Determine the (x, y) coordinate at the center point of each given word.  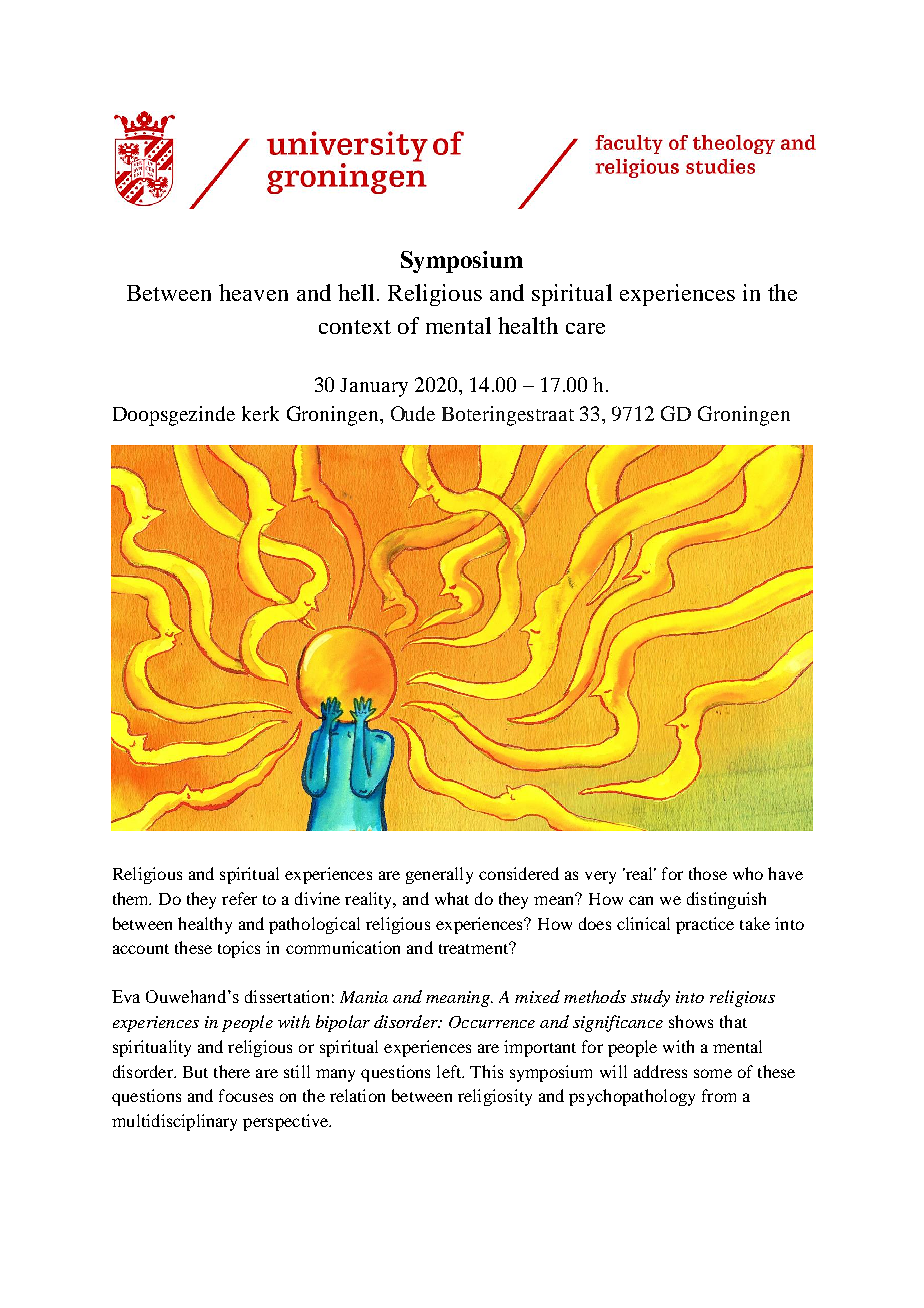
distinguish (726, 900)
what (452, 898)
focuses (246, 1095)
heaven (253, 292)
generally (439, 875)
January (374, 387)
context (355, 327)
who (748, 873)
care (585, 328)
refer (239, 898)
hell (356, 292)
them (132, 898)
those (708, 873)
